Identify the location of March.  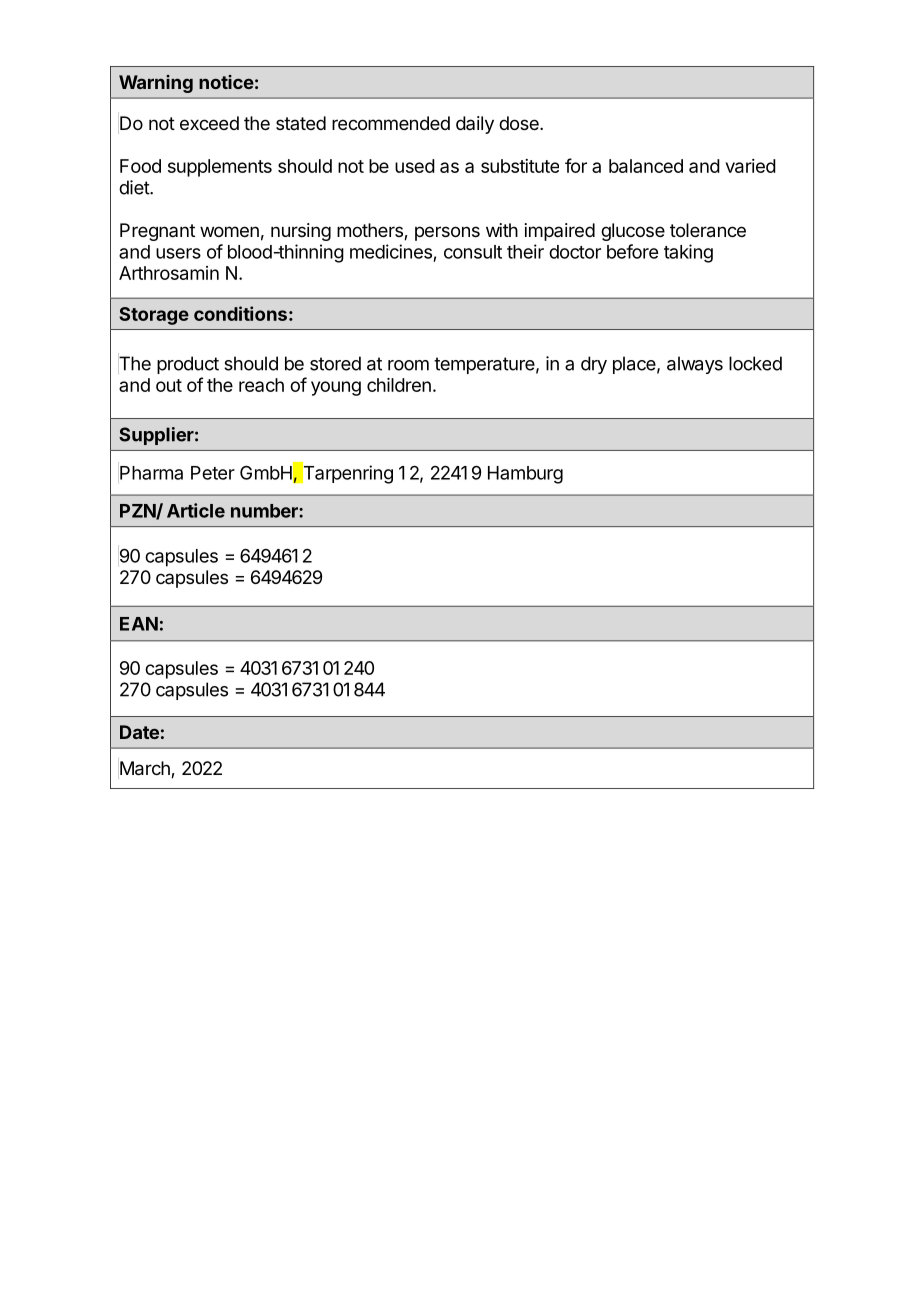
(146, 769).
